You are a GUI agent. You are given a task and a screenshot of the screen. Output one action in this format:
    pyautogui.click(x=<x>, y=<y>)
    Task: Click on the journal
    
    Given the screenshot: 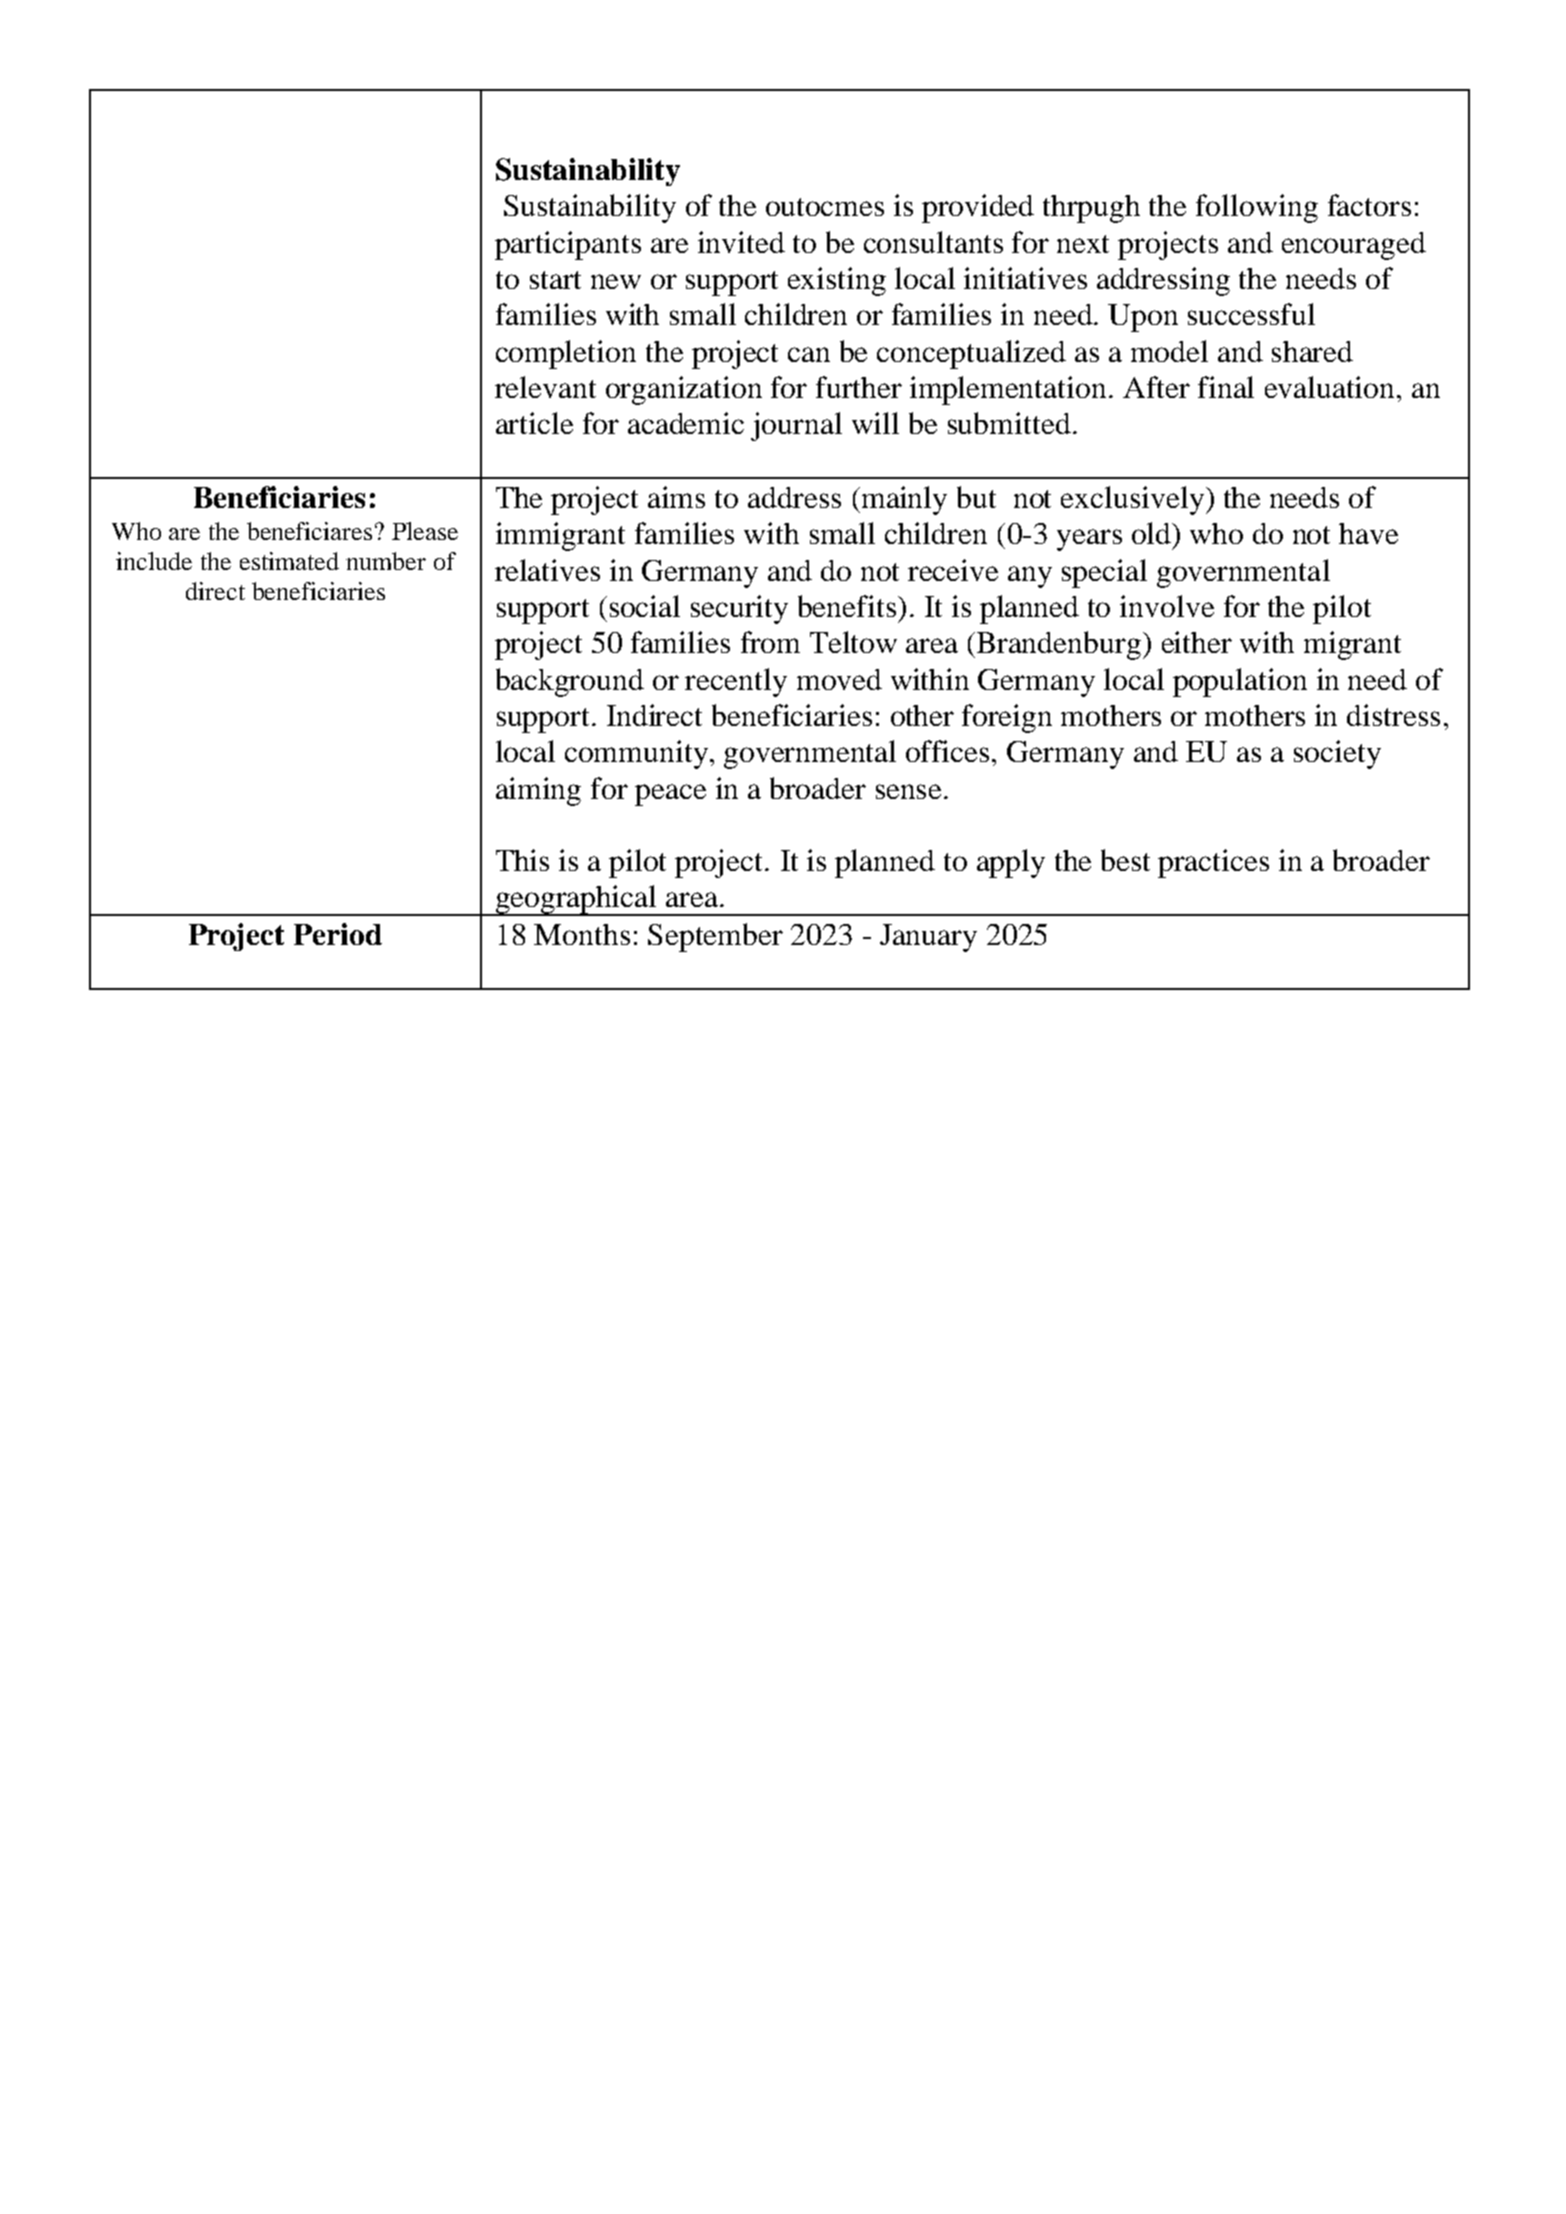 What is the action you would take?
    pyautogui.click(x=796, y=426)
